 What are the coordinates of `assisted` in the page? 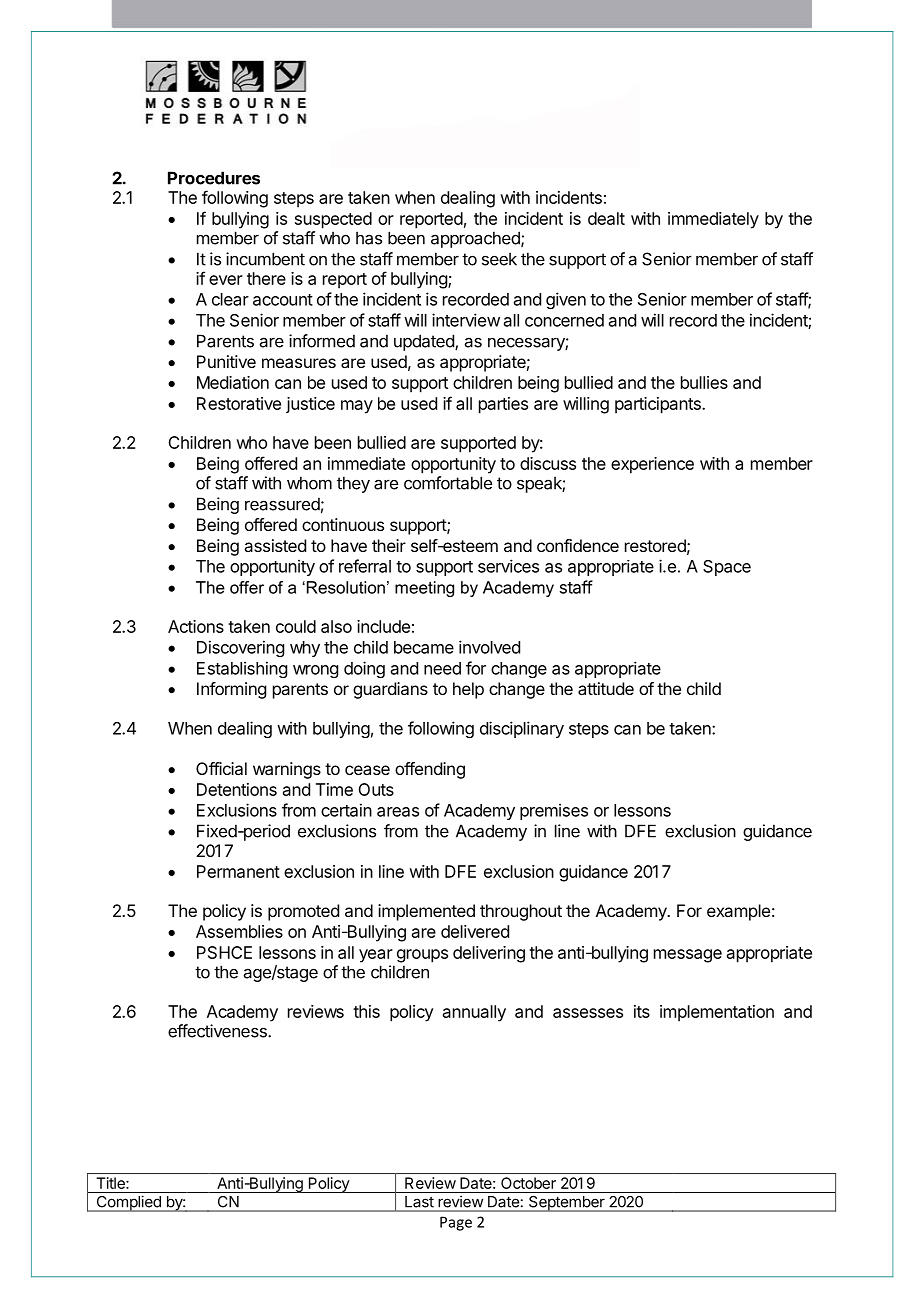 It's located at (275, 545).
